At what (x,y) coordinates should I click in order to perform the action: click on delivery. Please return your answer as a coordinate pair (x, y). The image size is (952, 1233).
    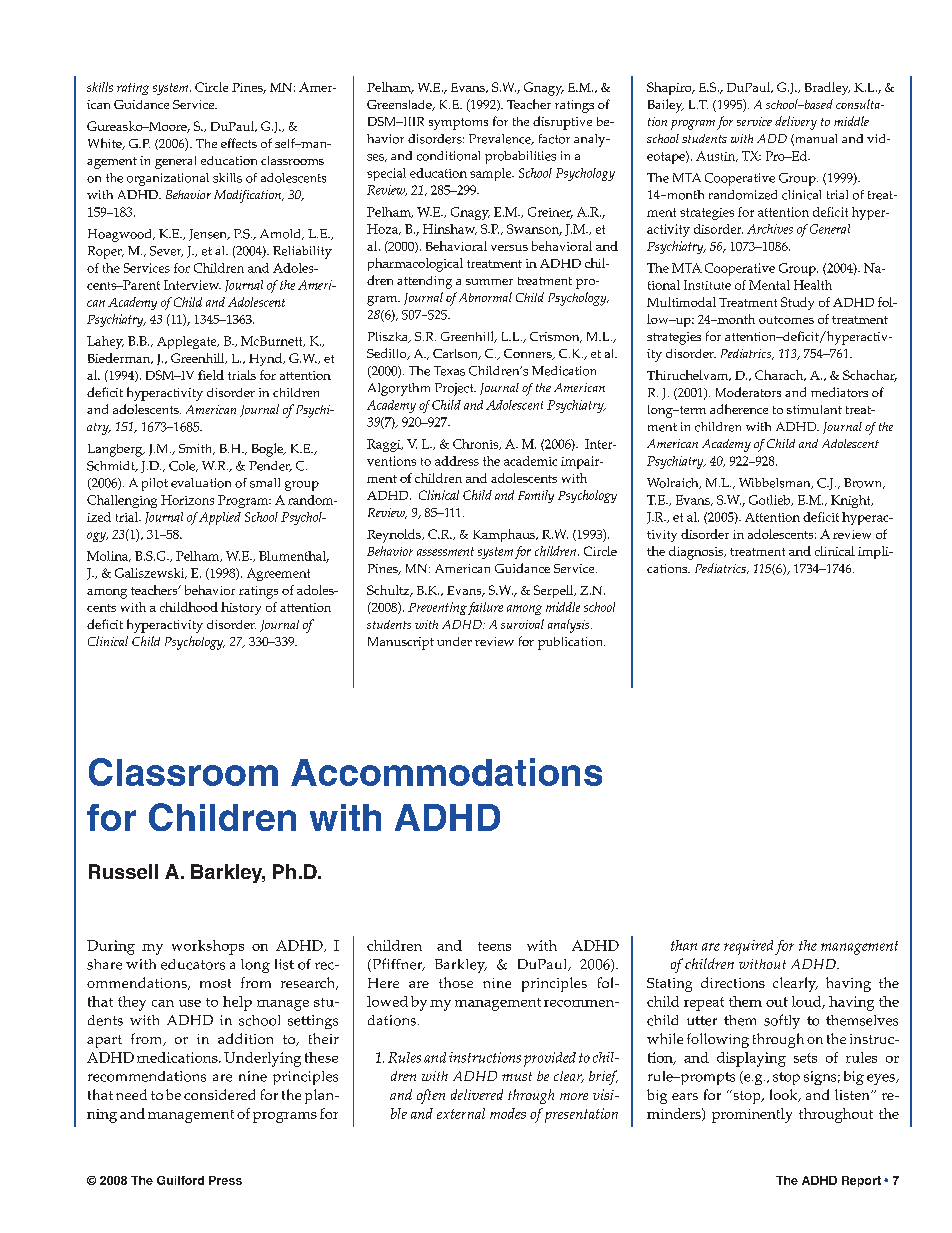
    Looking at the image, I should click on (796, 123).
